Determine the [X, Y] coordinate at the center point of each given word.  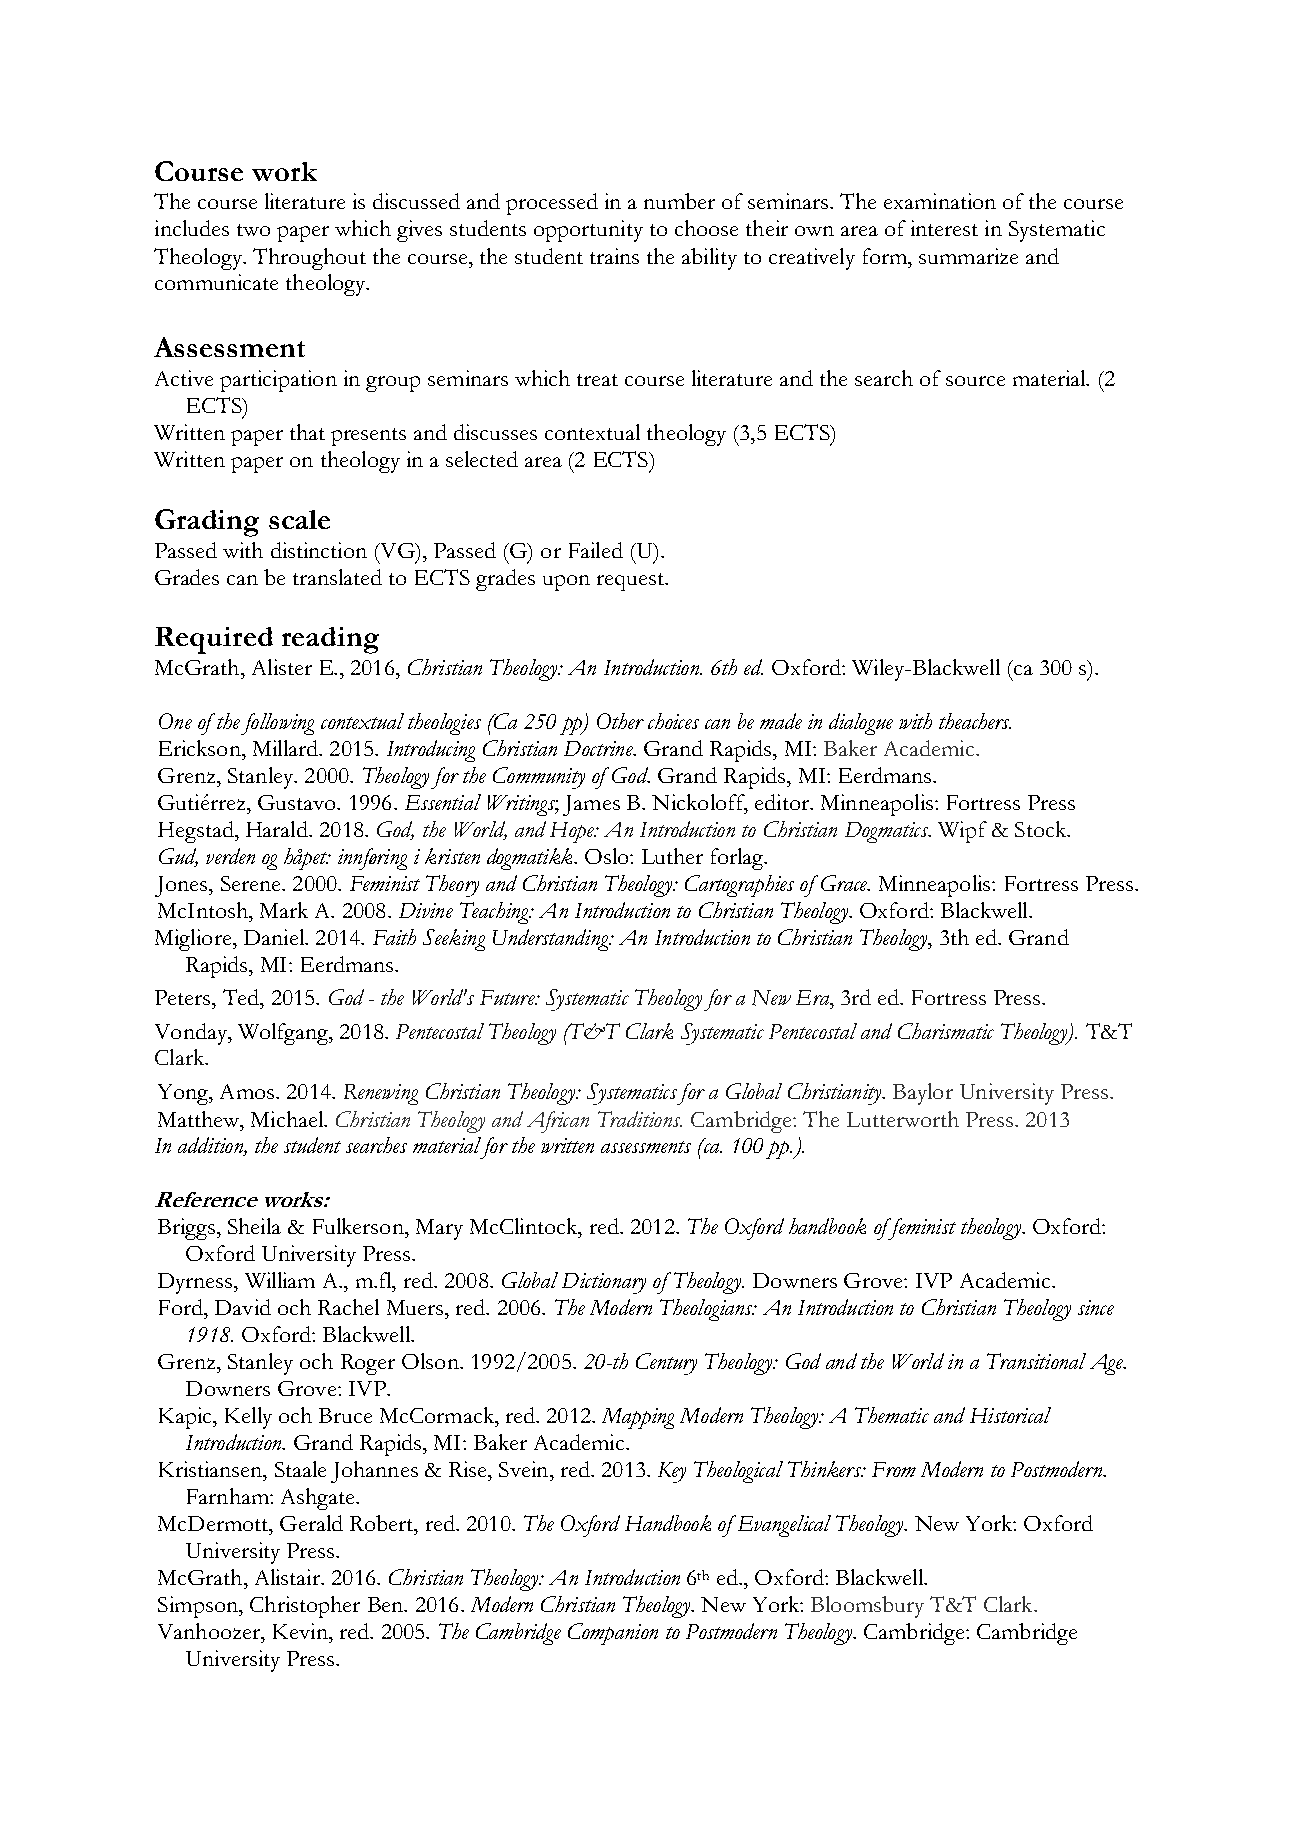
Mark [284, 910]
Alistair [288, 1577]
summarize [968, 256]
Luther [672, 856]
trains [614, 256]
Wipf [962, 832]
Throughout [309, 259]
